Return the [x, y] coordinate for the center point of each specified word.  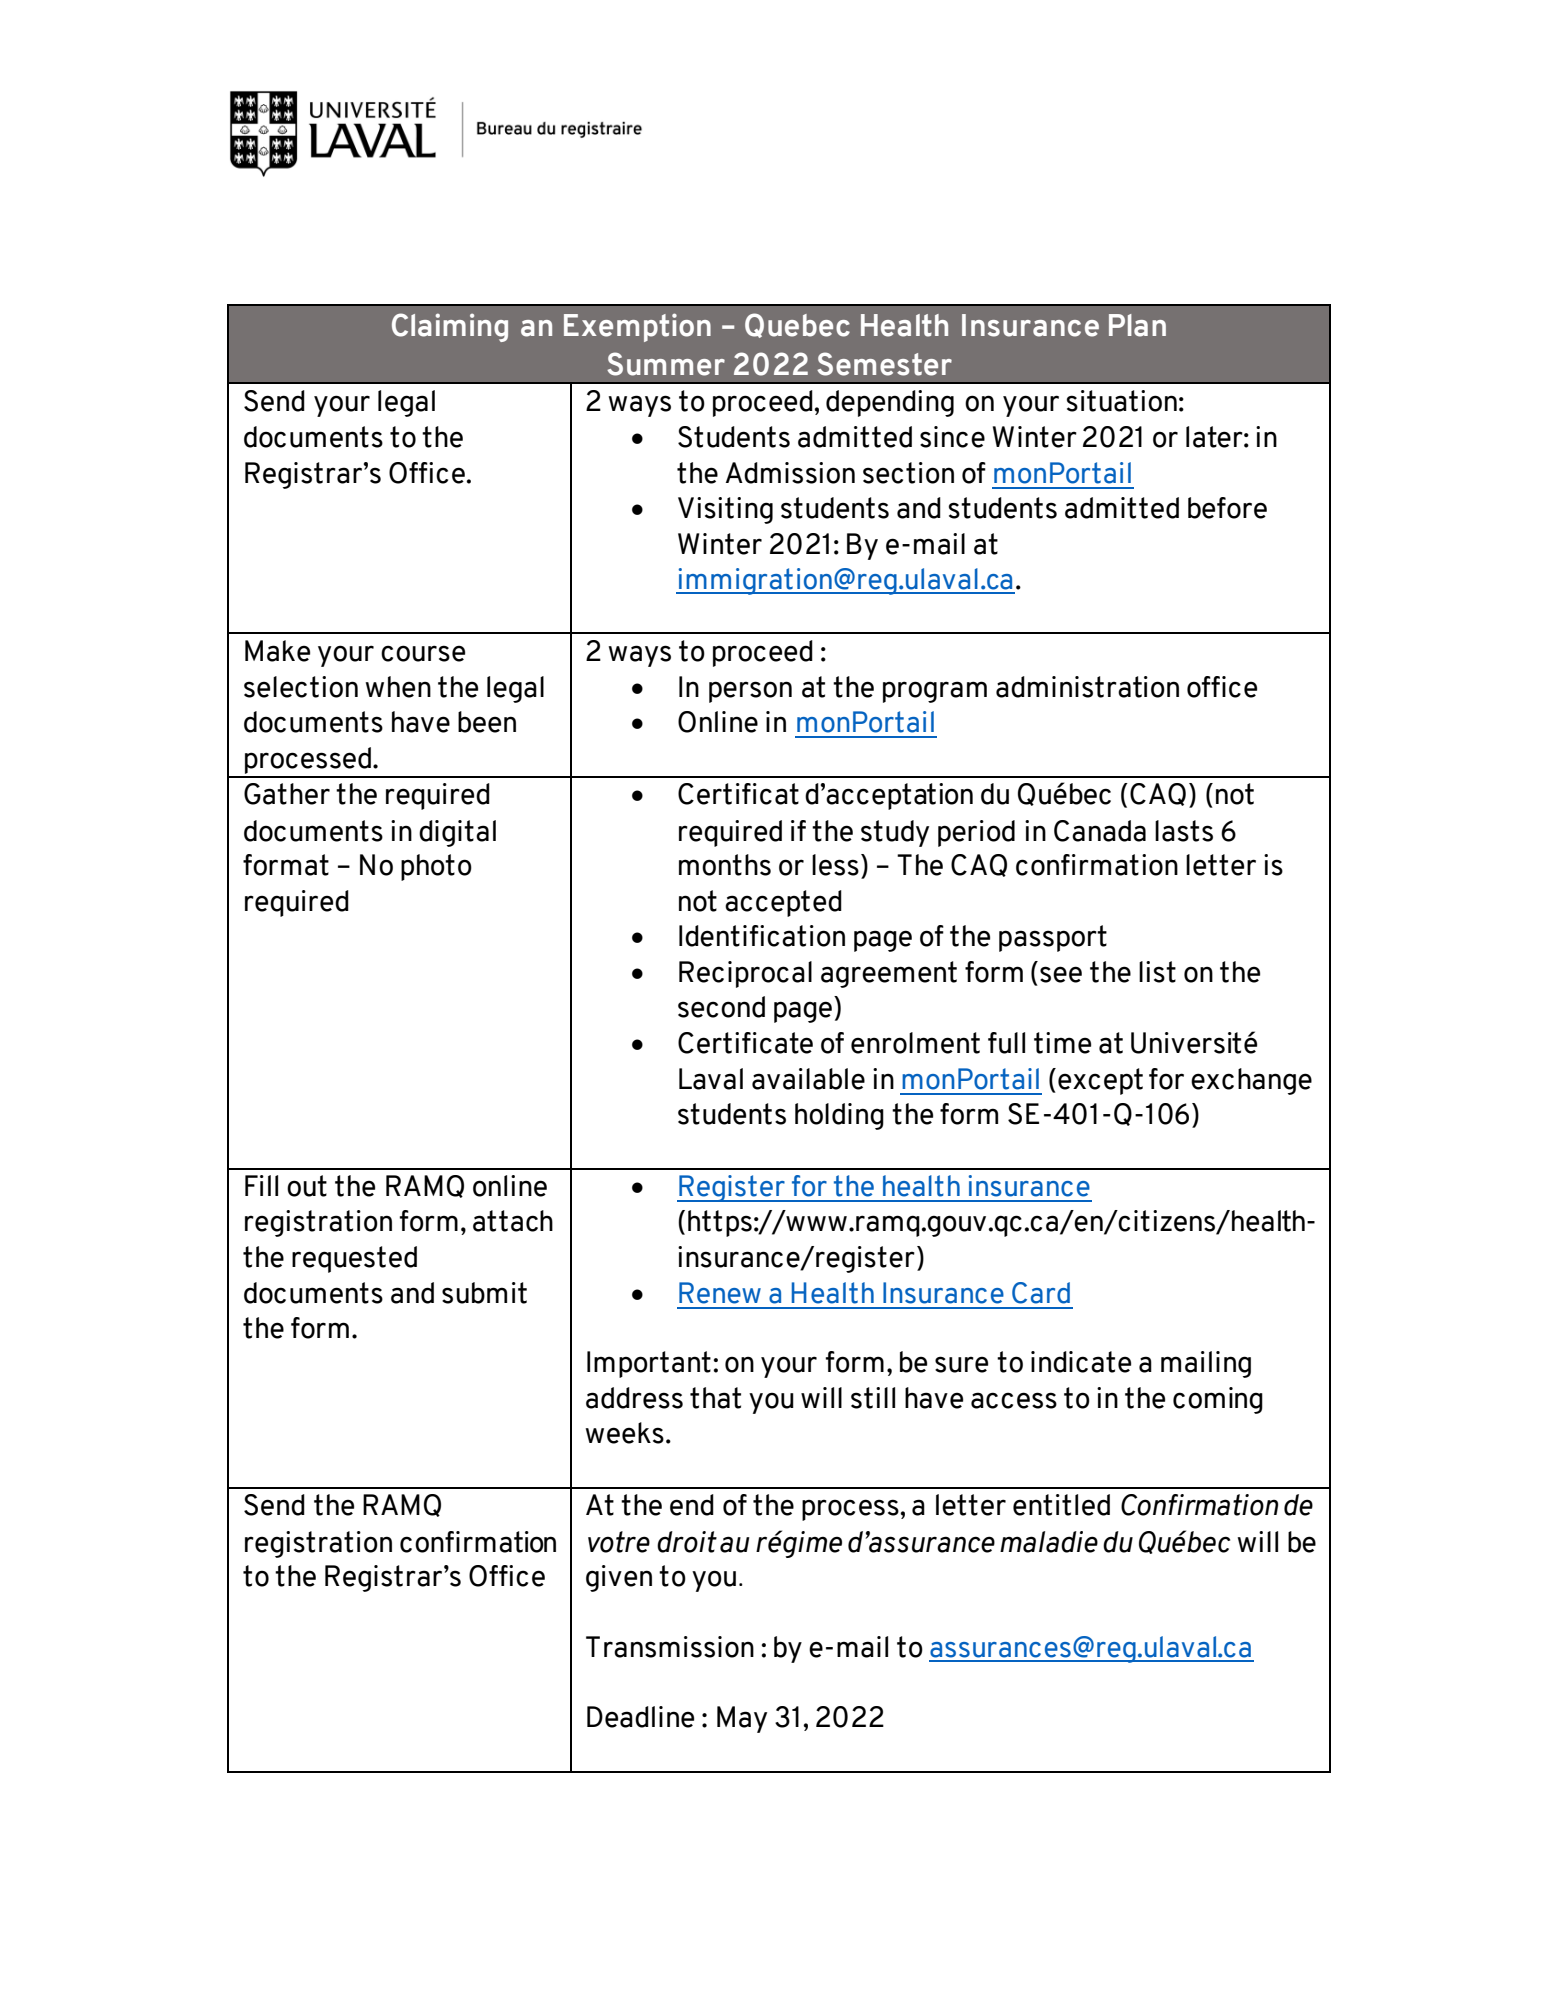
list [1157, 972]
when [398, 687]
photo [436, 867]
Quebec [797, 325]
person [750, 692]
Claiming [450, 327]
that [715, 1398]
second [721, 1007]
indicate [1081, 1362]
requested [354, 1259]
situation [1122, 401]
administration [1087, 687]
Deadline [640, 1717]
